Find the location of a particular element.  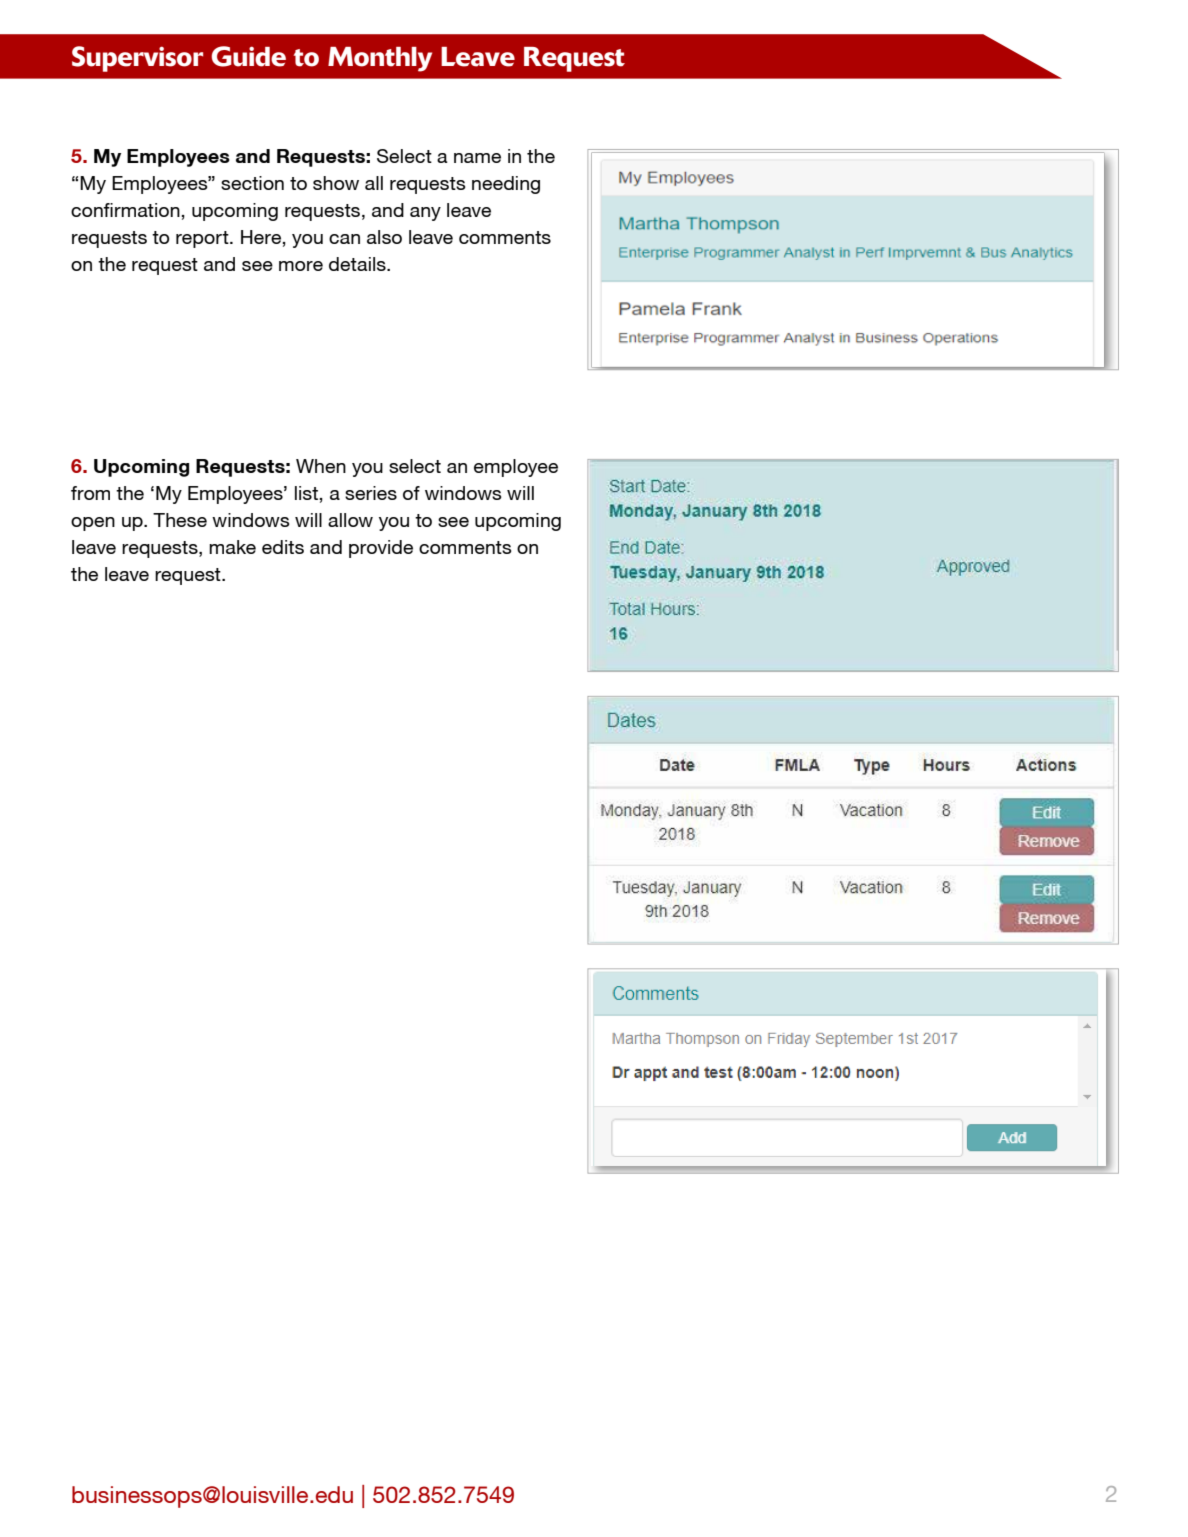

confirmation is located at coordinates (125, 210).
